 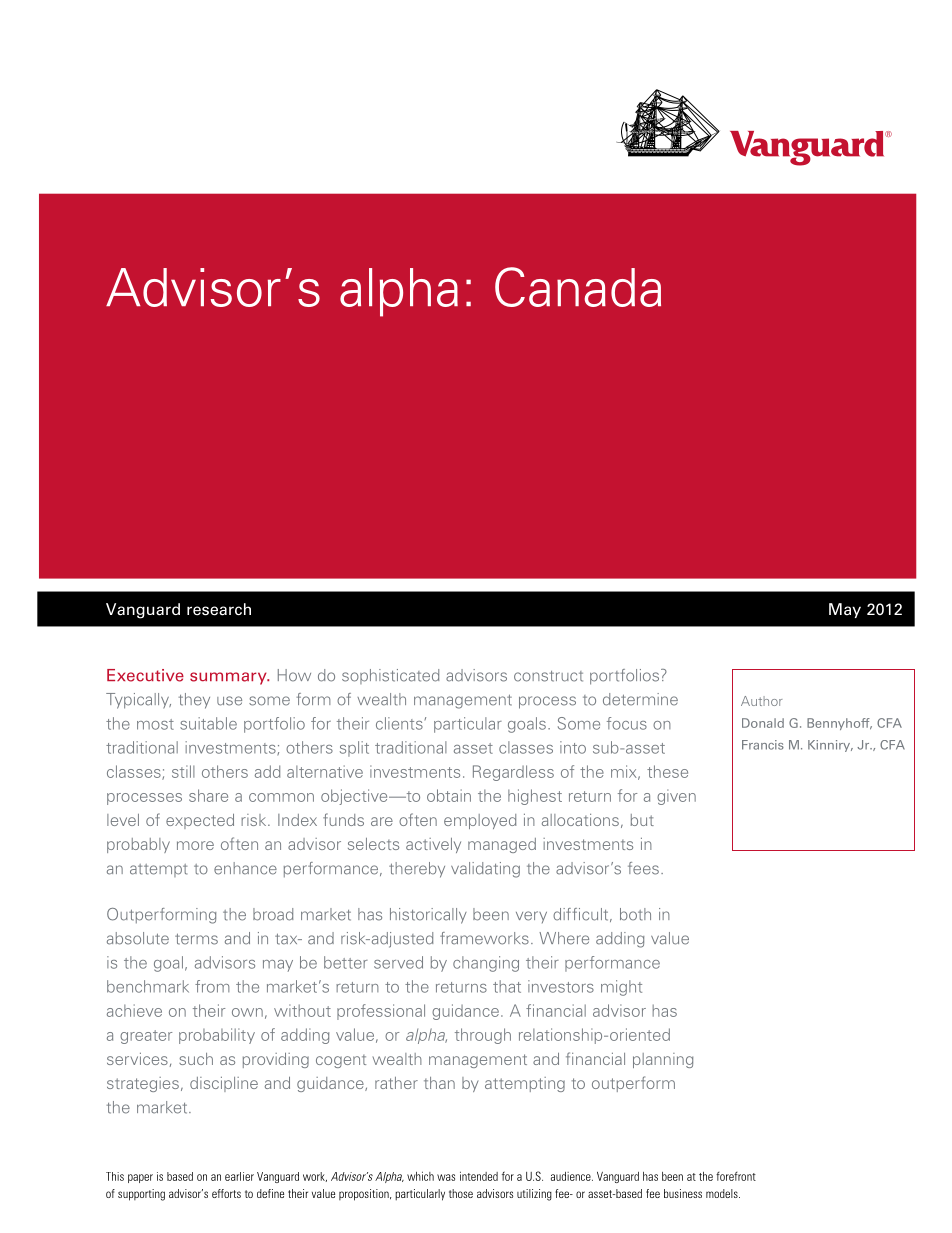 I want to click on How, so click(x=294, y=675).
